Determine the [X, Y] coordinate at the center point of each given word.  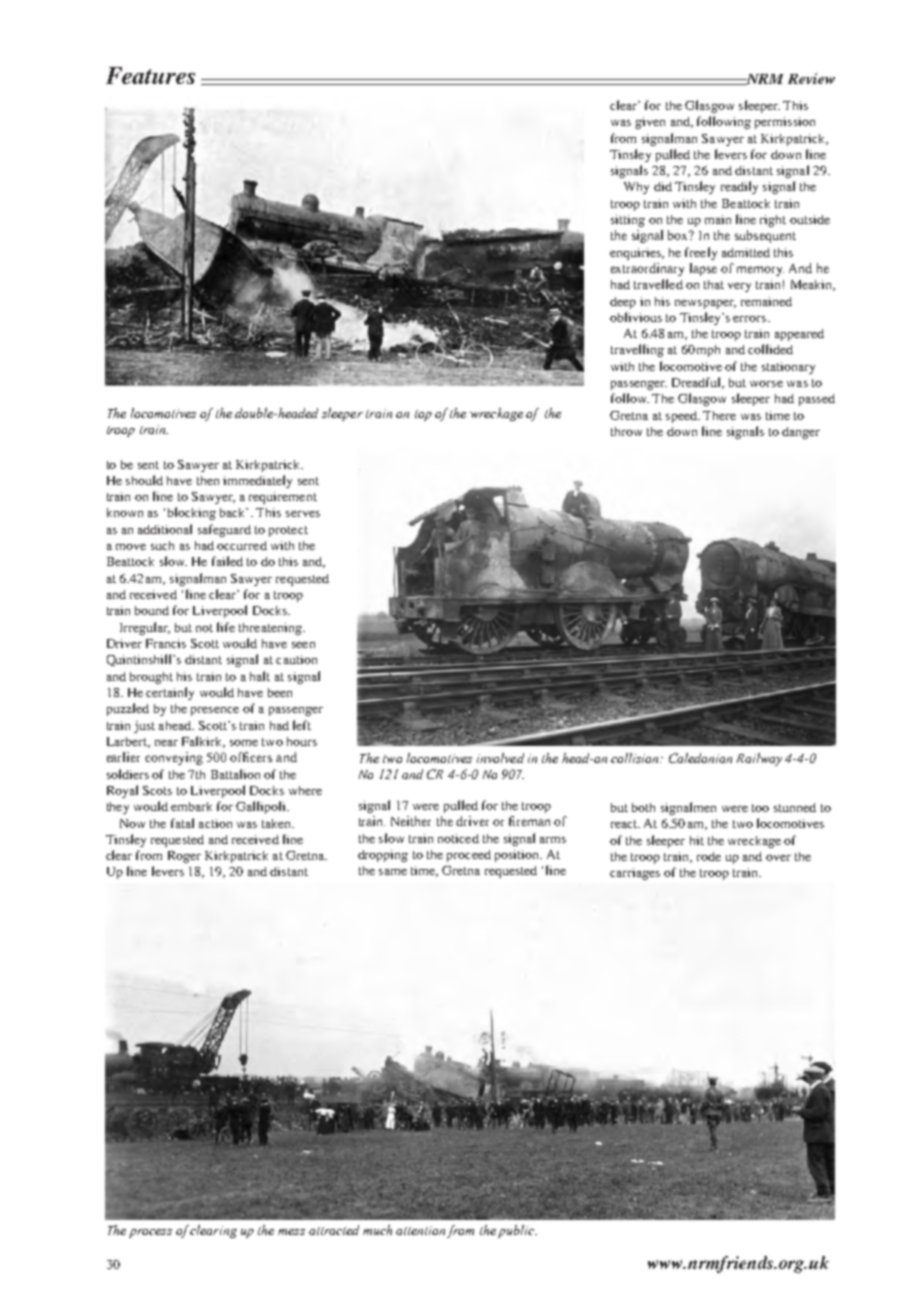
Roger [184, 857]
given [650, 123]
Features [150, 75]
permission [785, 123]
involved [500, 758]
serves [303, 514]
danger [801, 433]
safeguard [224, 530]
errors [749, 319]
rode [709, 856]
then [208, 480]
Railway [759, 759]
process [150, 1233]
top [423, 415]
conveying [174, 758]
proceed [469, 856]
